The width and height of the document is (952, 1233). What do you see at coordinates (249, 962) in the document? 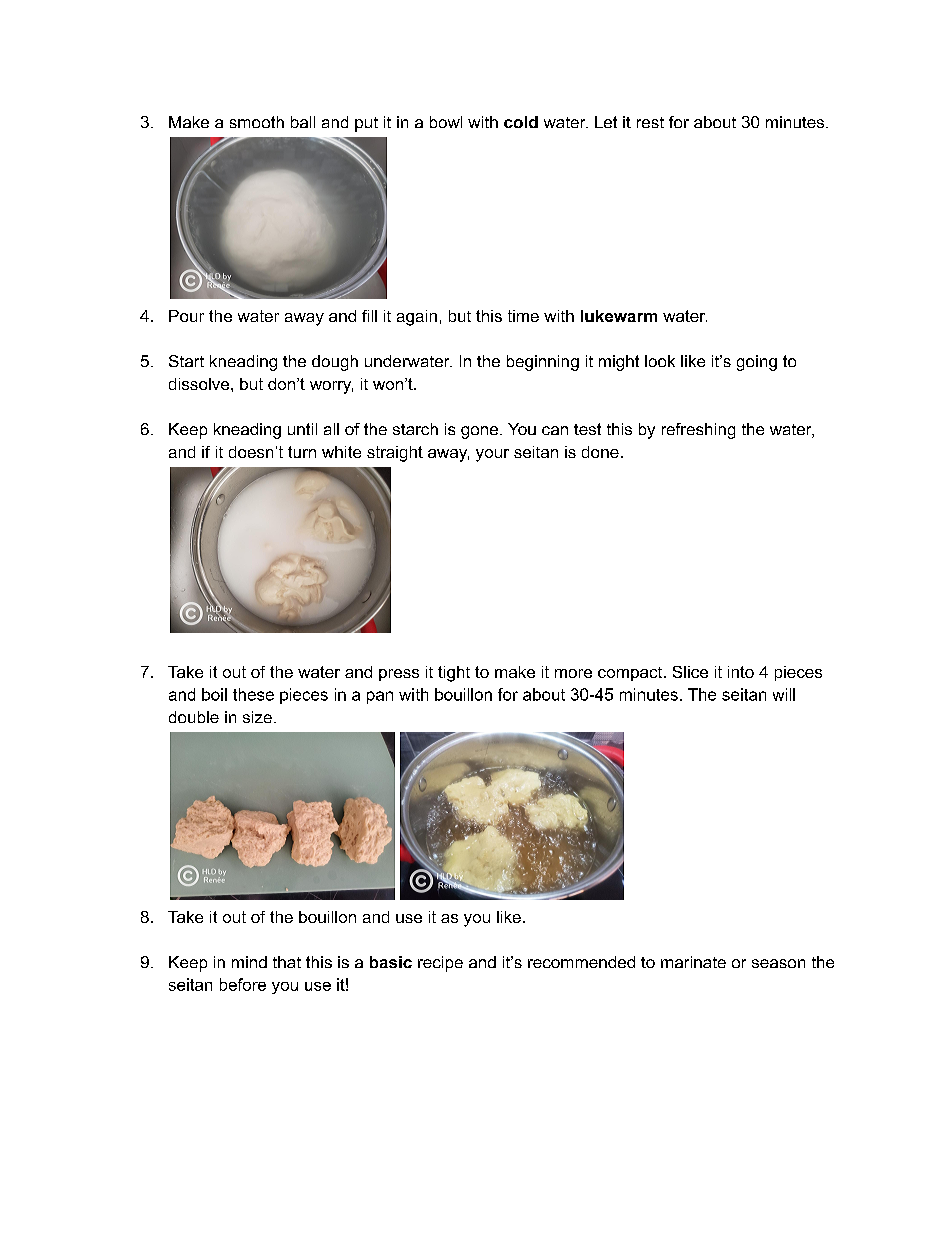
I see `mind` at bounding box center [249, 962].
